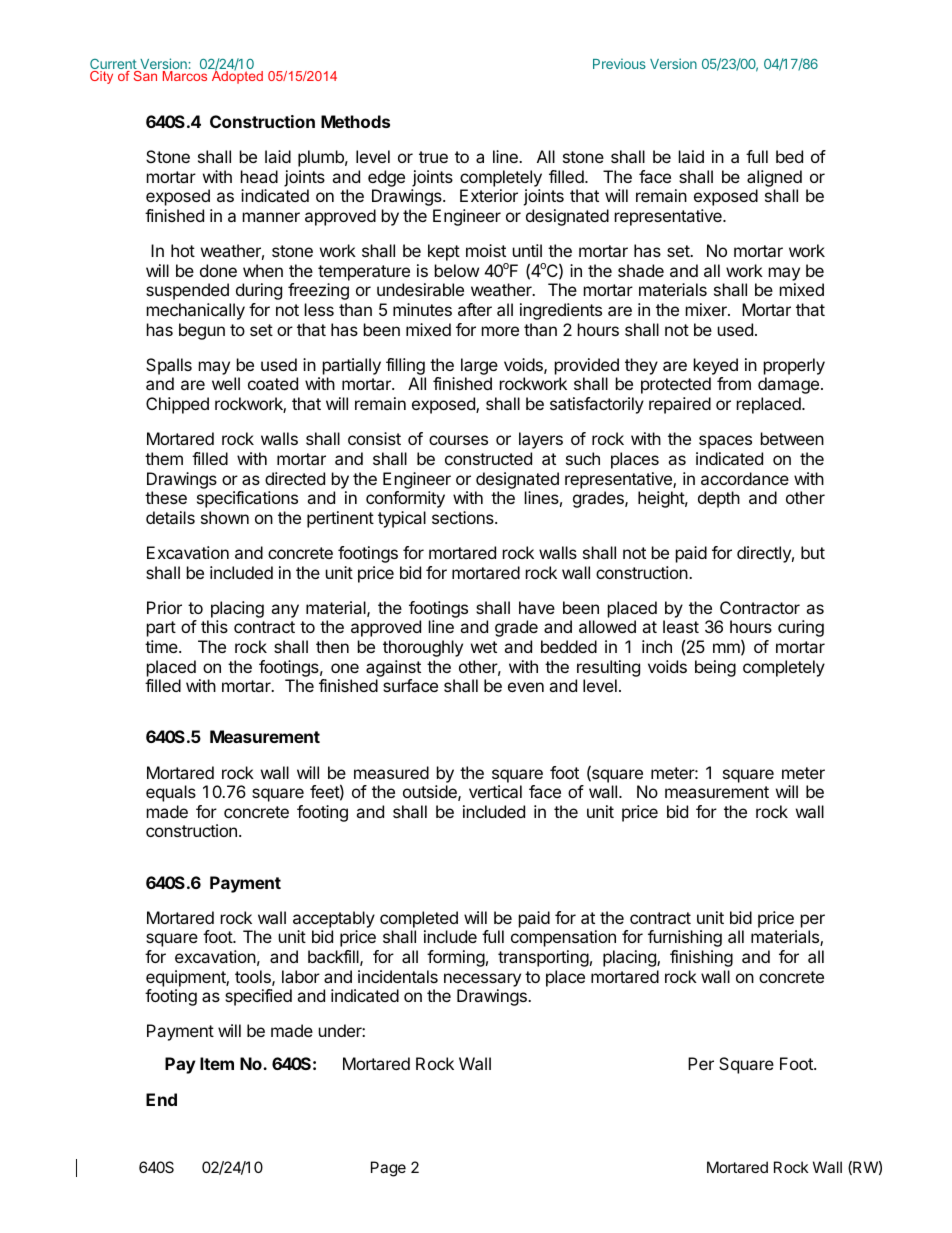 The width and height of the screenshot is (952, 1233). What do you see at coordinates (170, 517) in the screenshot?
I see `details` at bounding box center [170, 517].
